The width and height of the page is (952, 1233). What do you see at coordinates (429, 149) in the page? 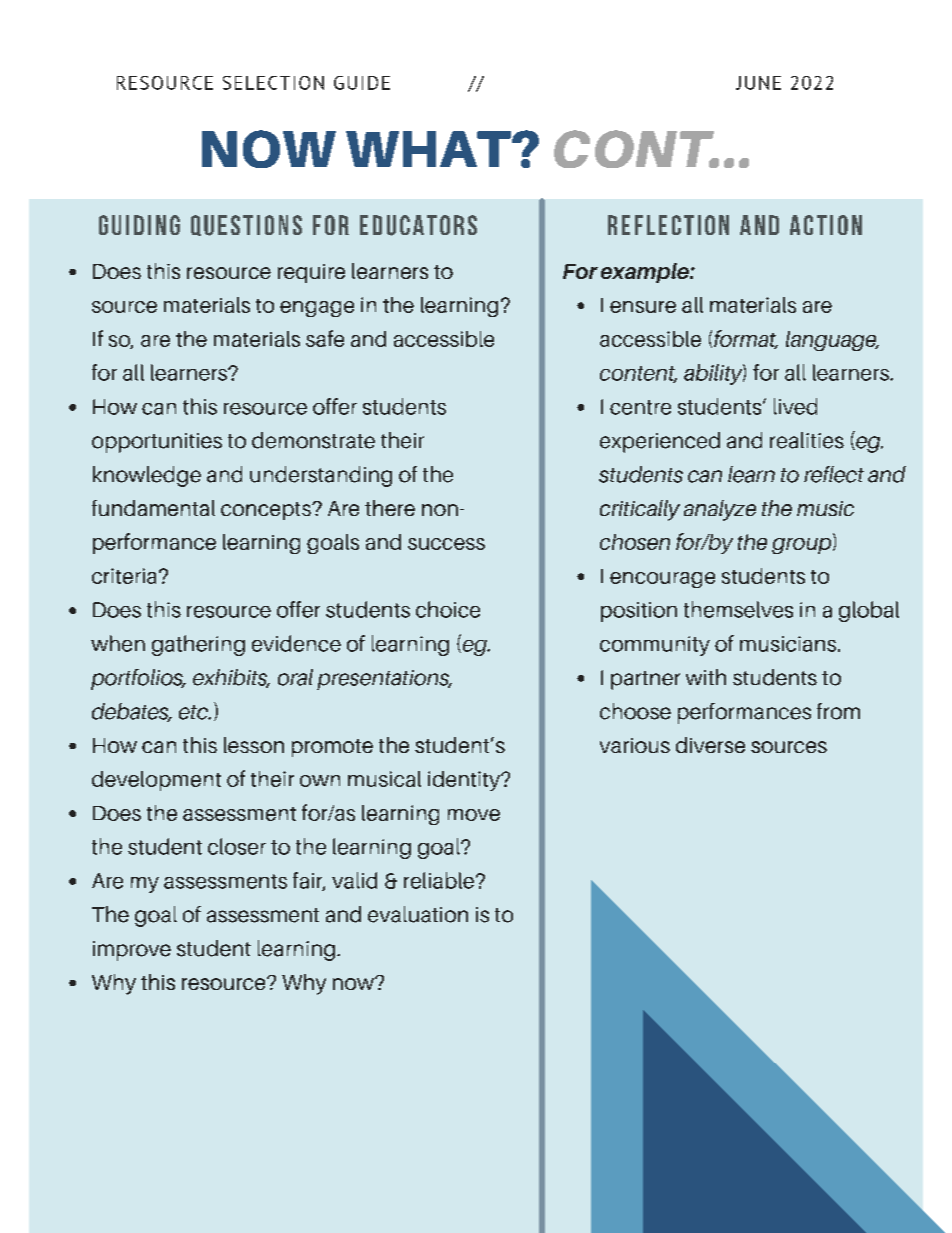
I see `WHAT` at bounding box center [429, 149].
